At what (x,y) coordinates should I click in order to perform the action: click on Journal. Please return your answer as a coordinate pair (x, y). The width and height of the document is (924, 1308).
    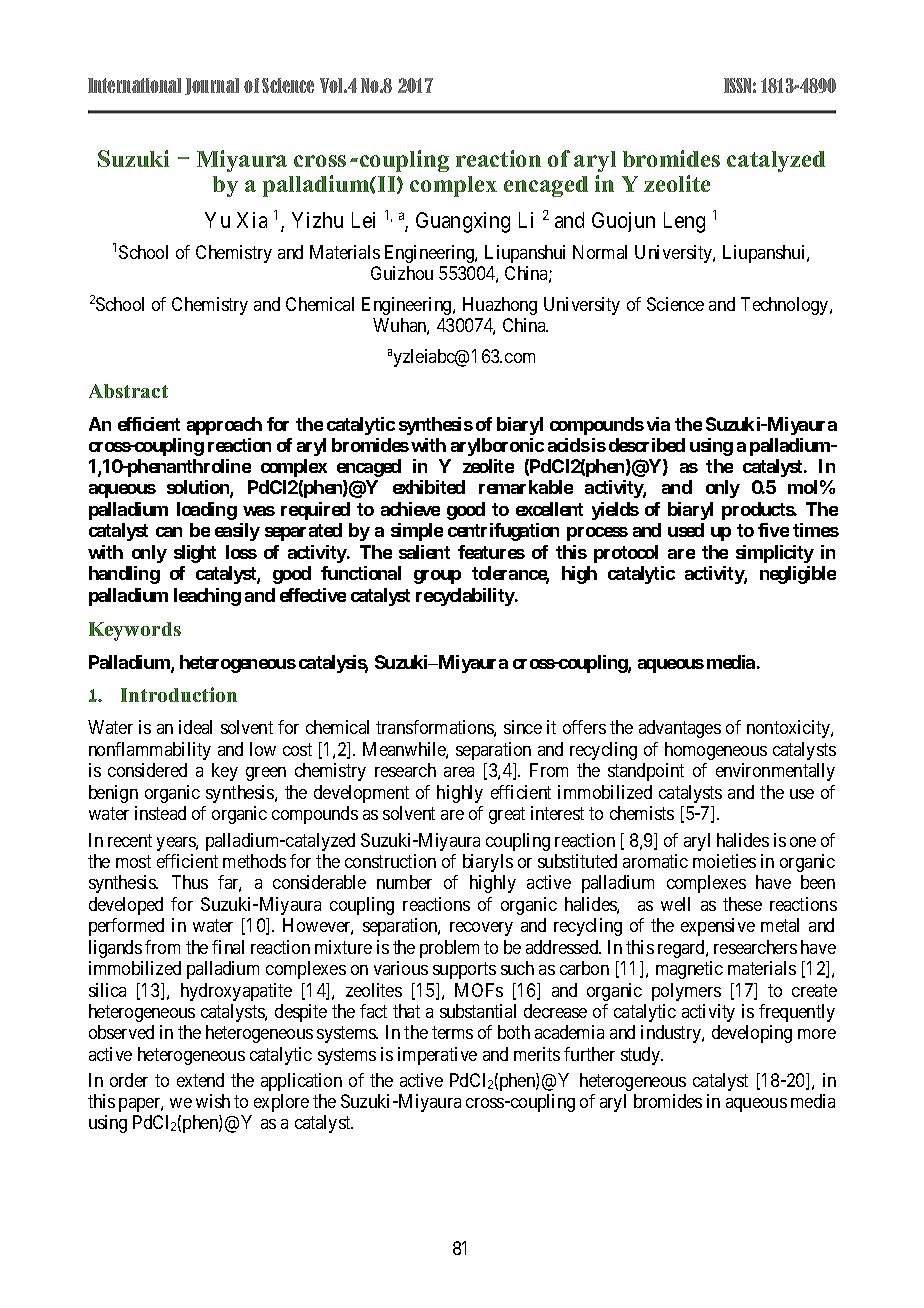
    Looking at the image, I should click on (212, 86).
